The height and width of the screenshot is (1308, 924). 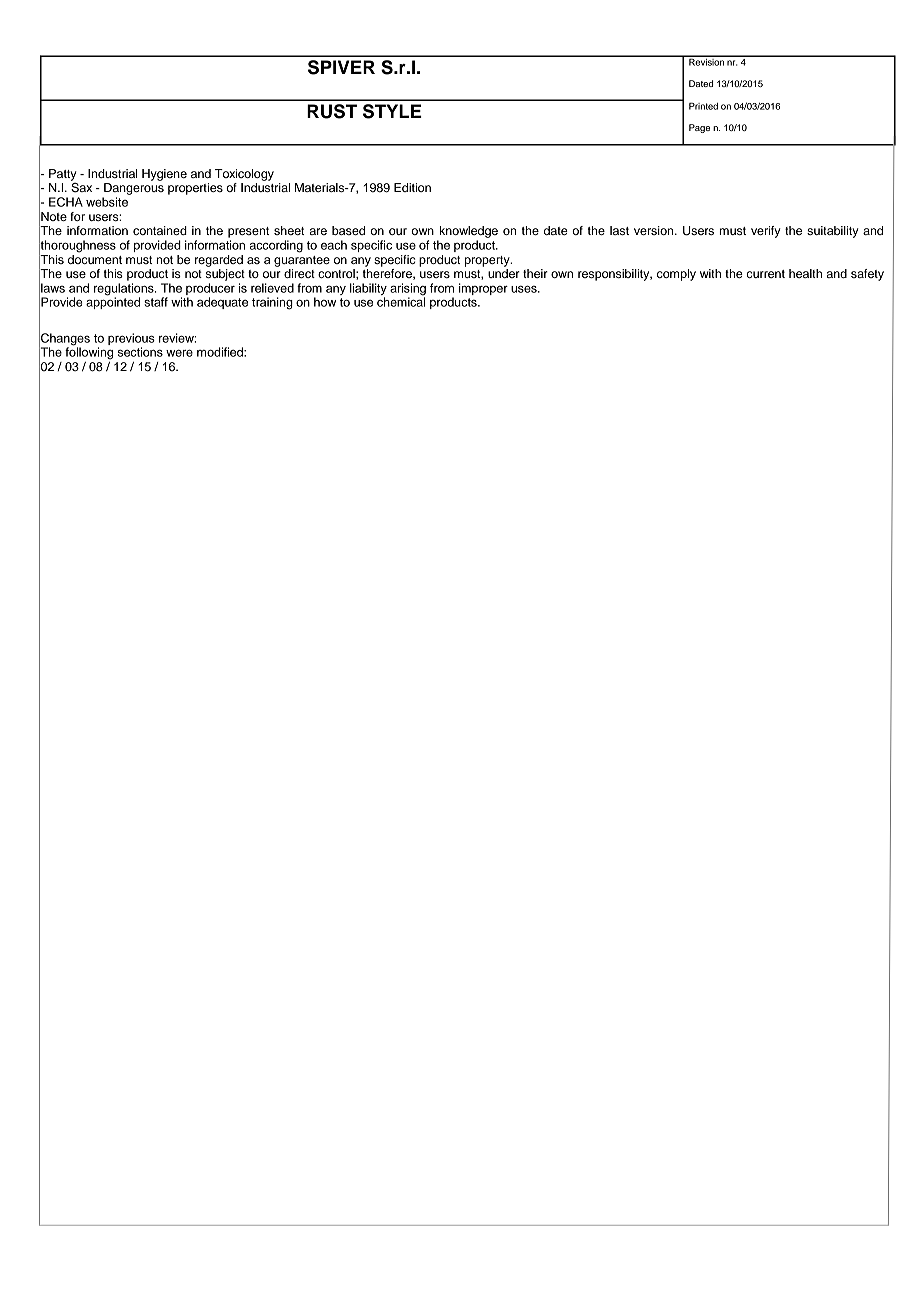 I want to click on current, so click(x=766, y=274).
